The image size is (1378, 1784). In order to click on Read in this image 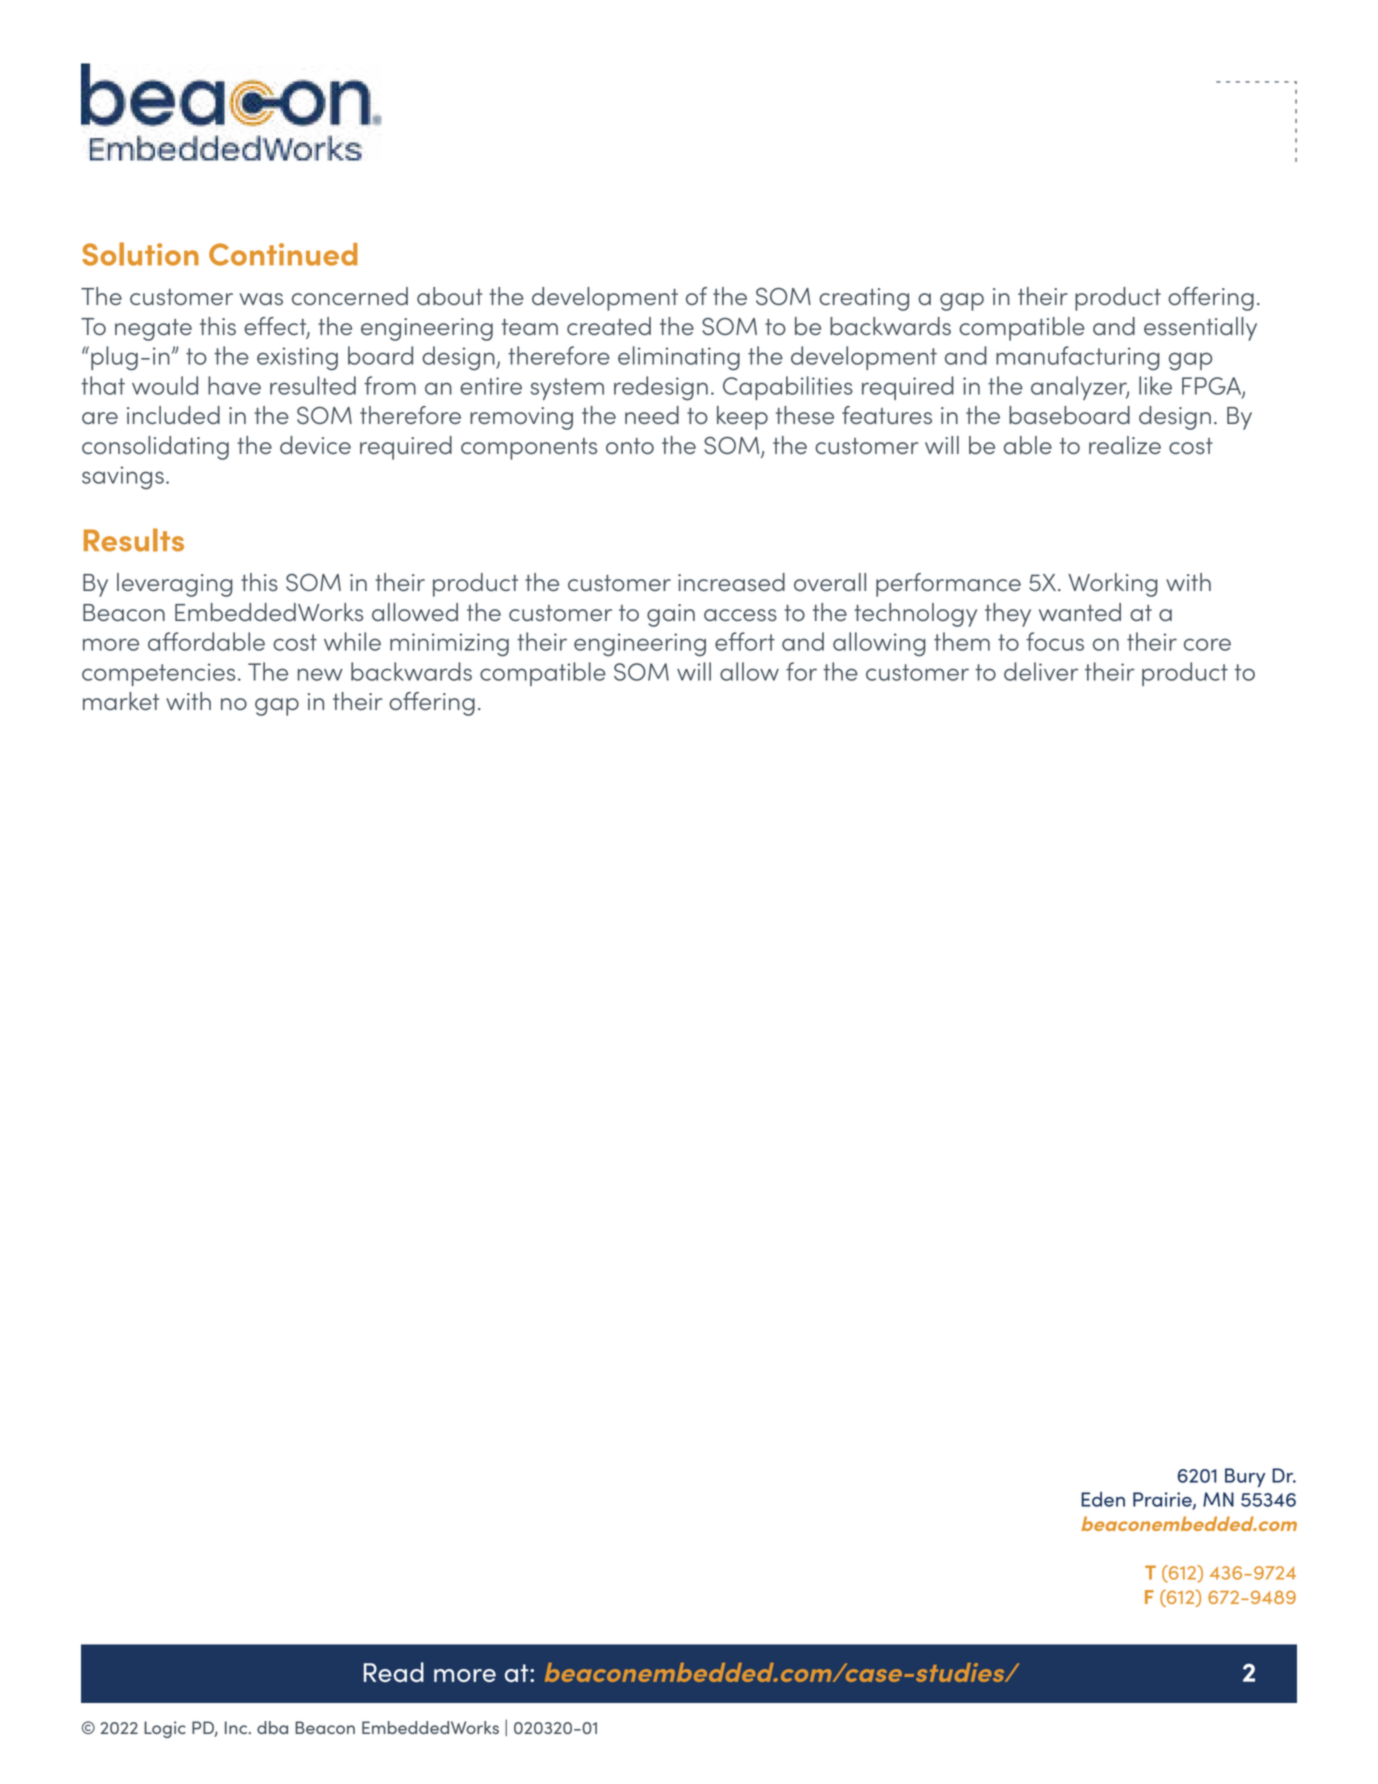, I will do `click(394, 1672)`.
